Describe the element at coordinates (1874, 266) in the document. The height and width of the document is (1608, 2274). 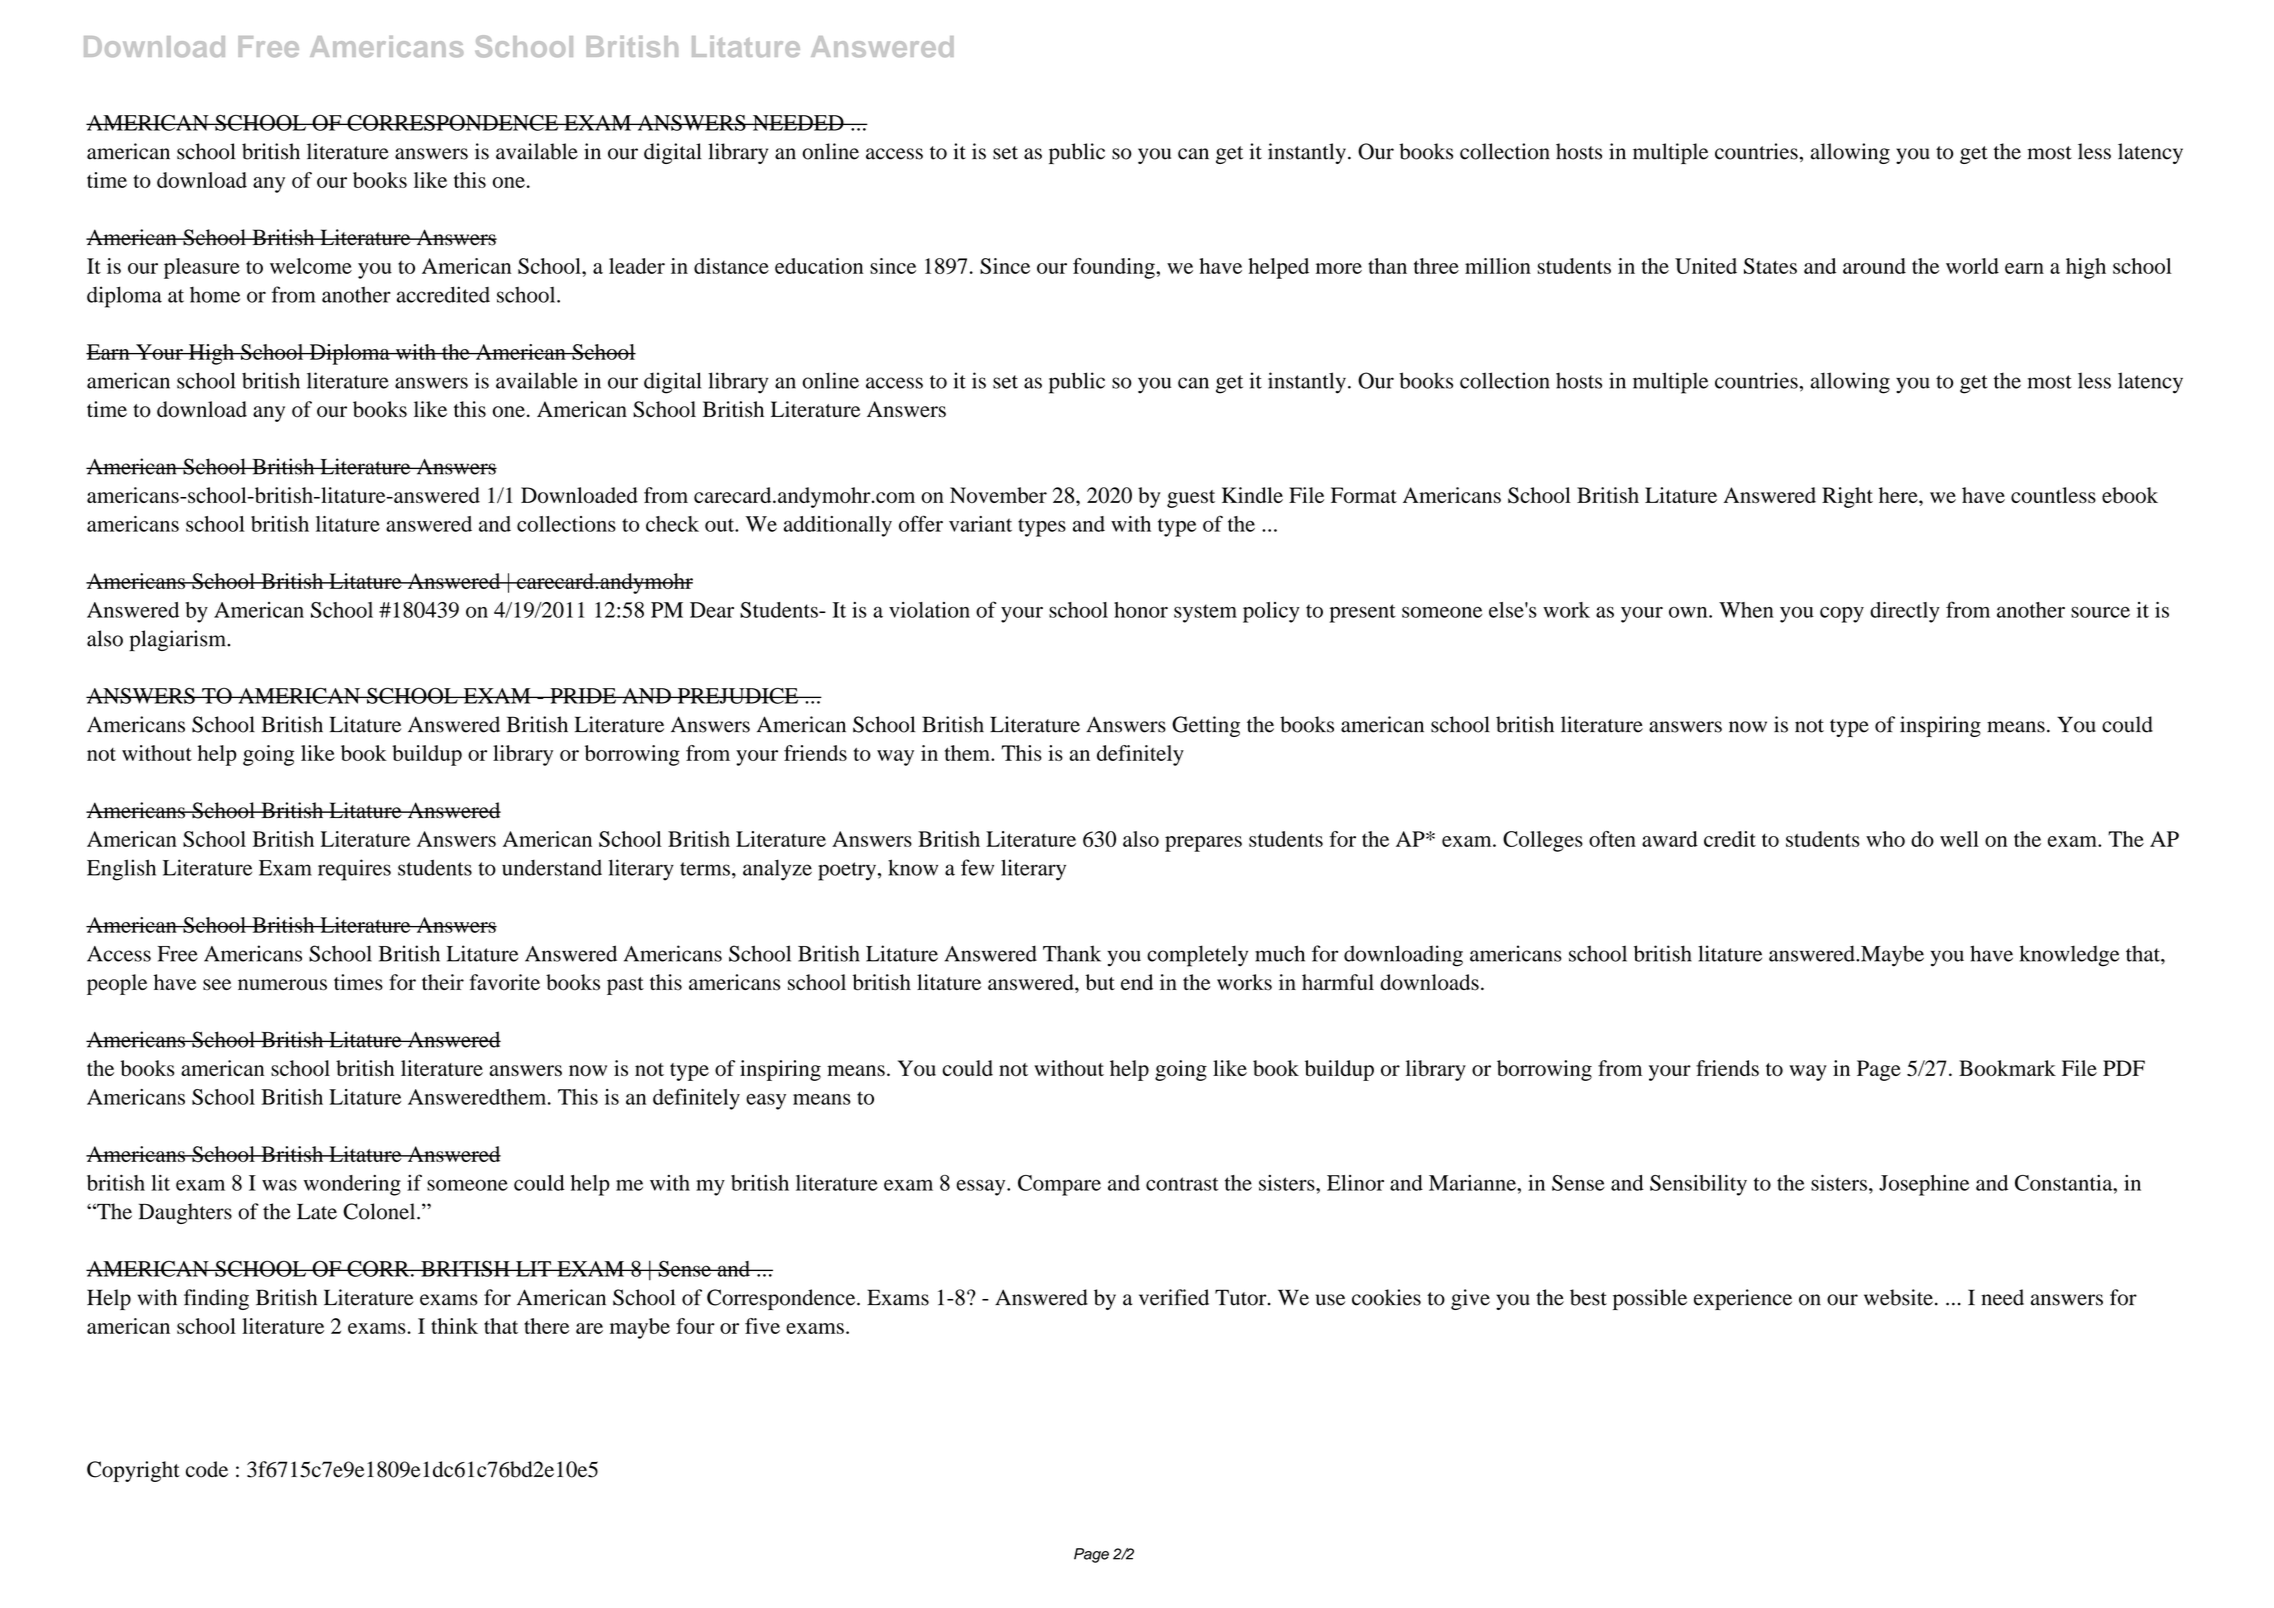
I see `around` at that location.
